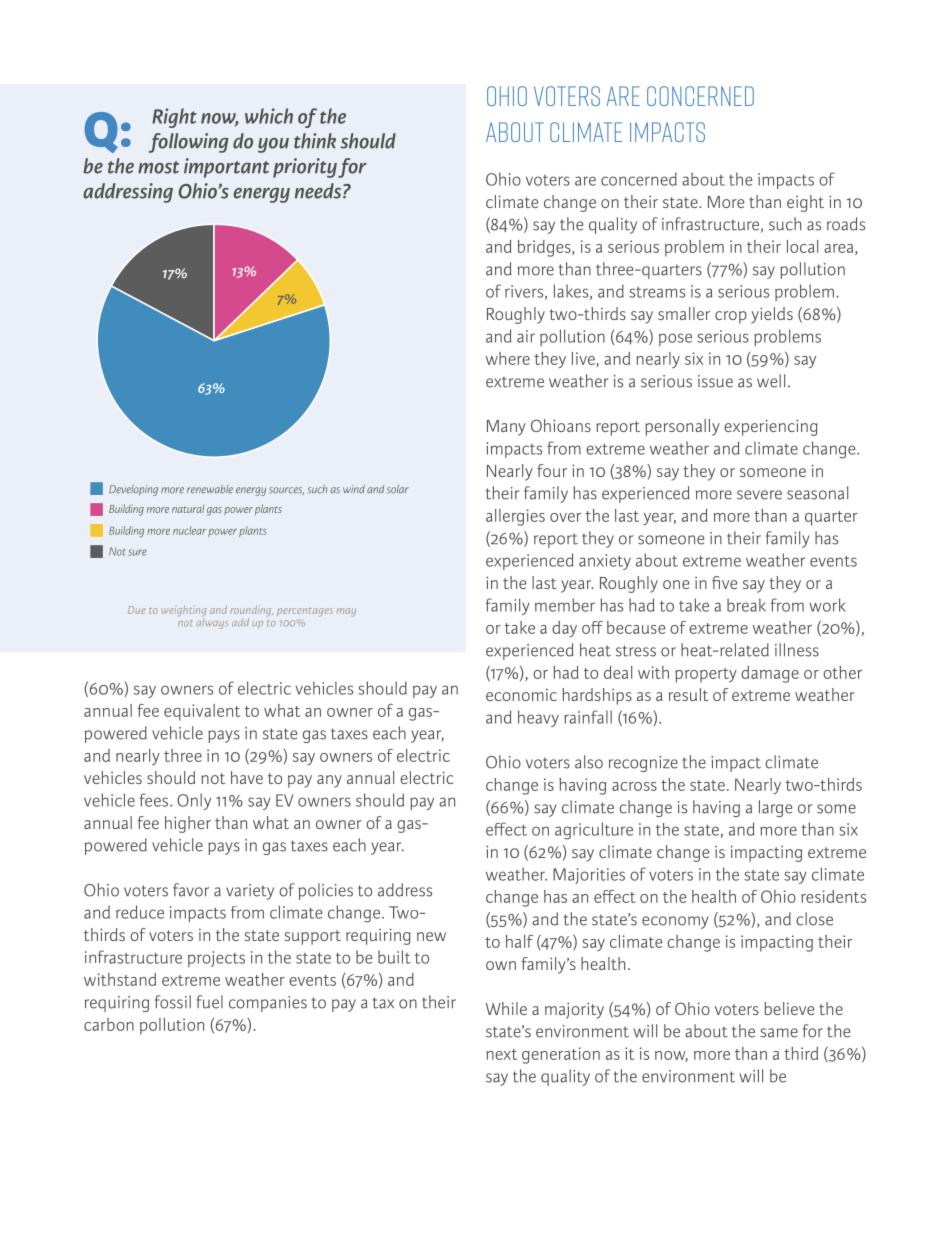 The image size is (952, 1233). Describe the element at coordinates (506, 428) in the screenshot. I see `Many` at that location.
